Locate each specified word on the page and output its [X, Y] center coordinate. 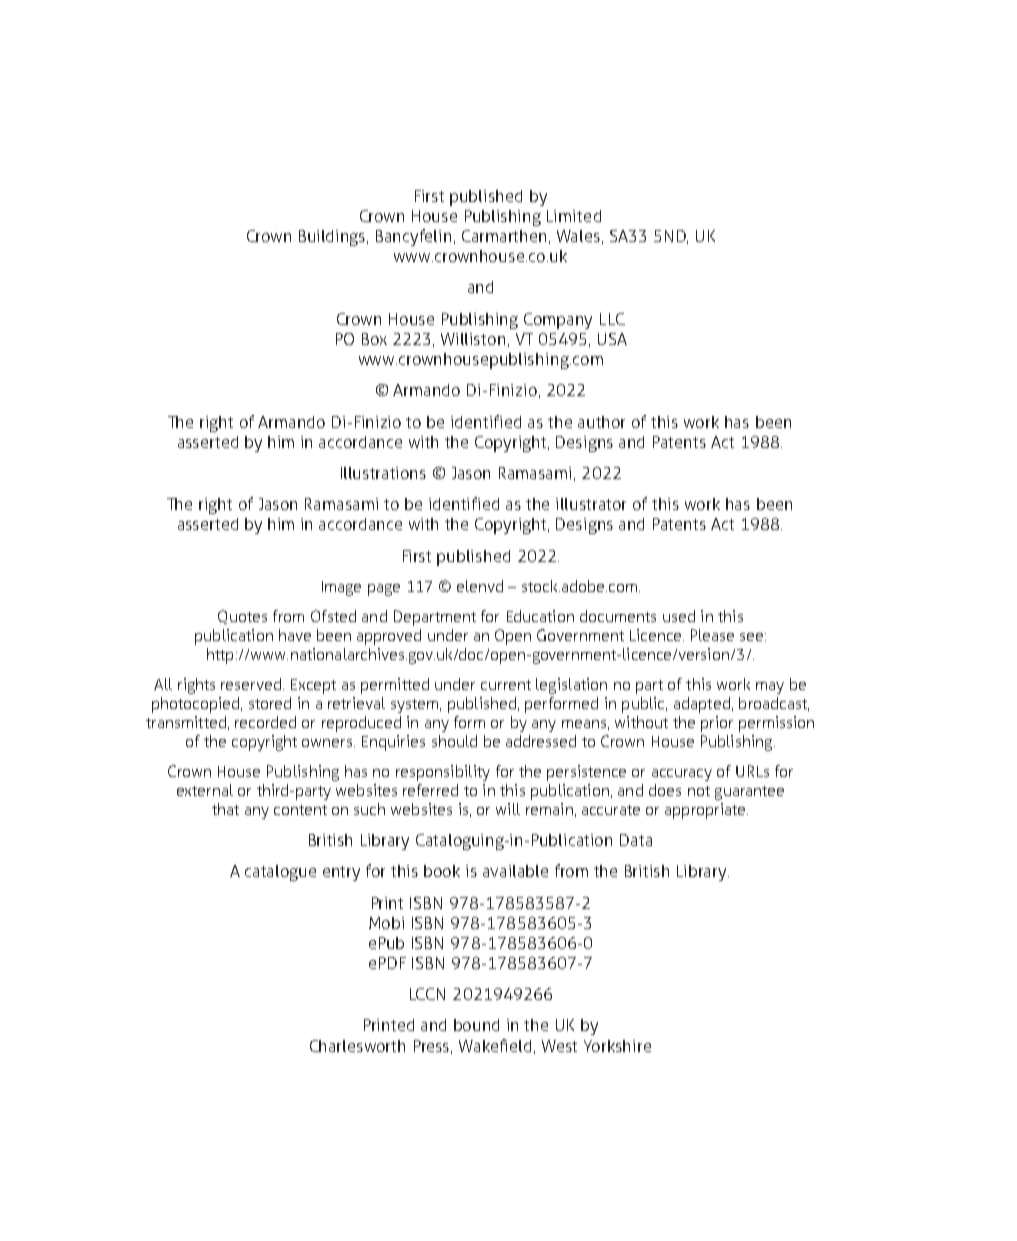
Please [712, 635]
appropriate [706, 811]
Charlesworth [357, 1046]
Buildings [333, 238]
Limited [574, 216]
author [601, 422]
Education [540, 616]
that [225, 809]
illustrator [591, 504]
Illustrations [383, 473]
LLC [612, 319]
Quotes [242, 617]
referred [430, 790]
